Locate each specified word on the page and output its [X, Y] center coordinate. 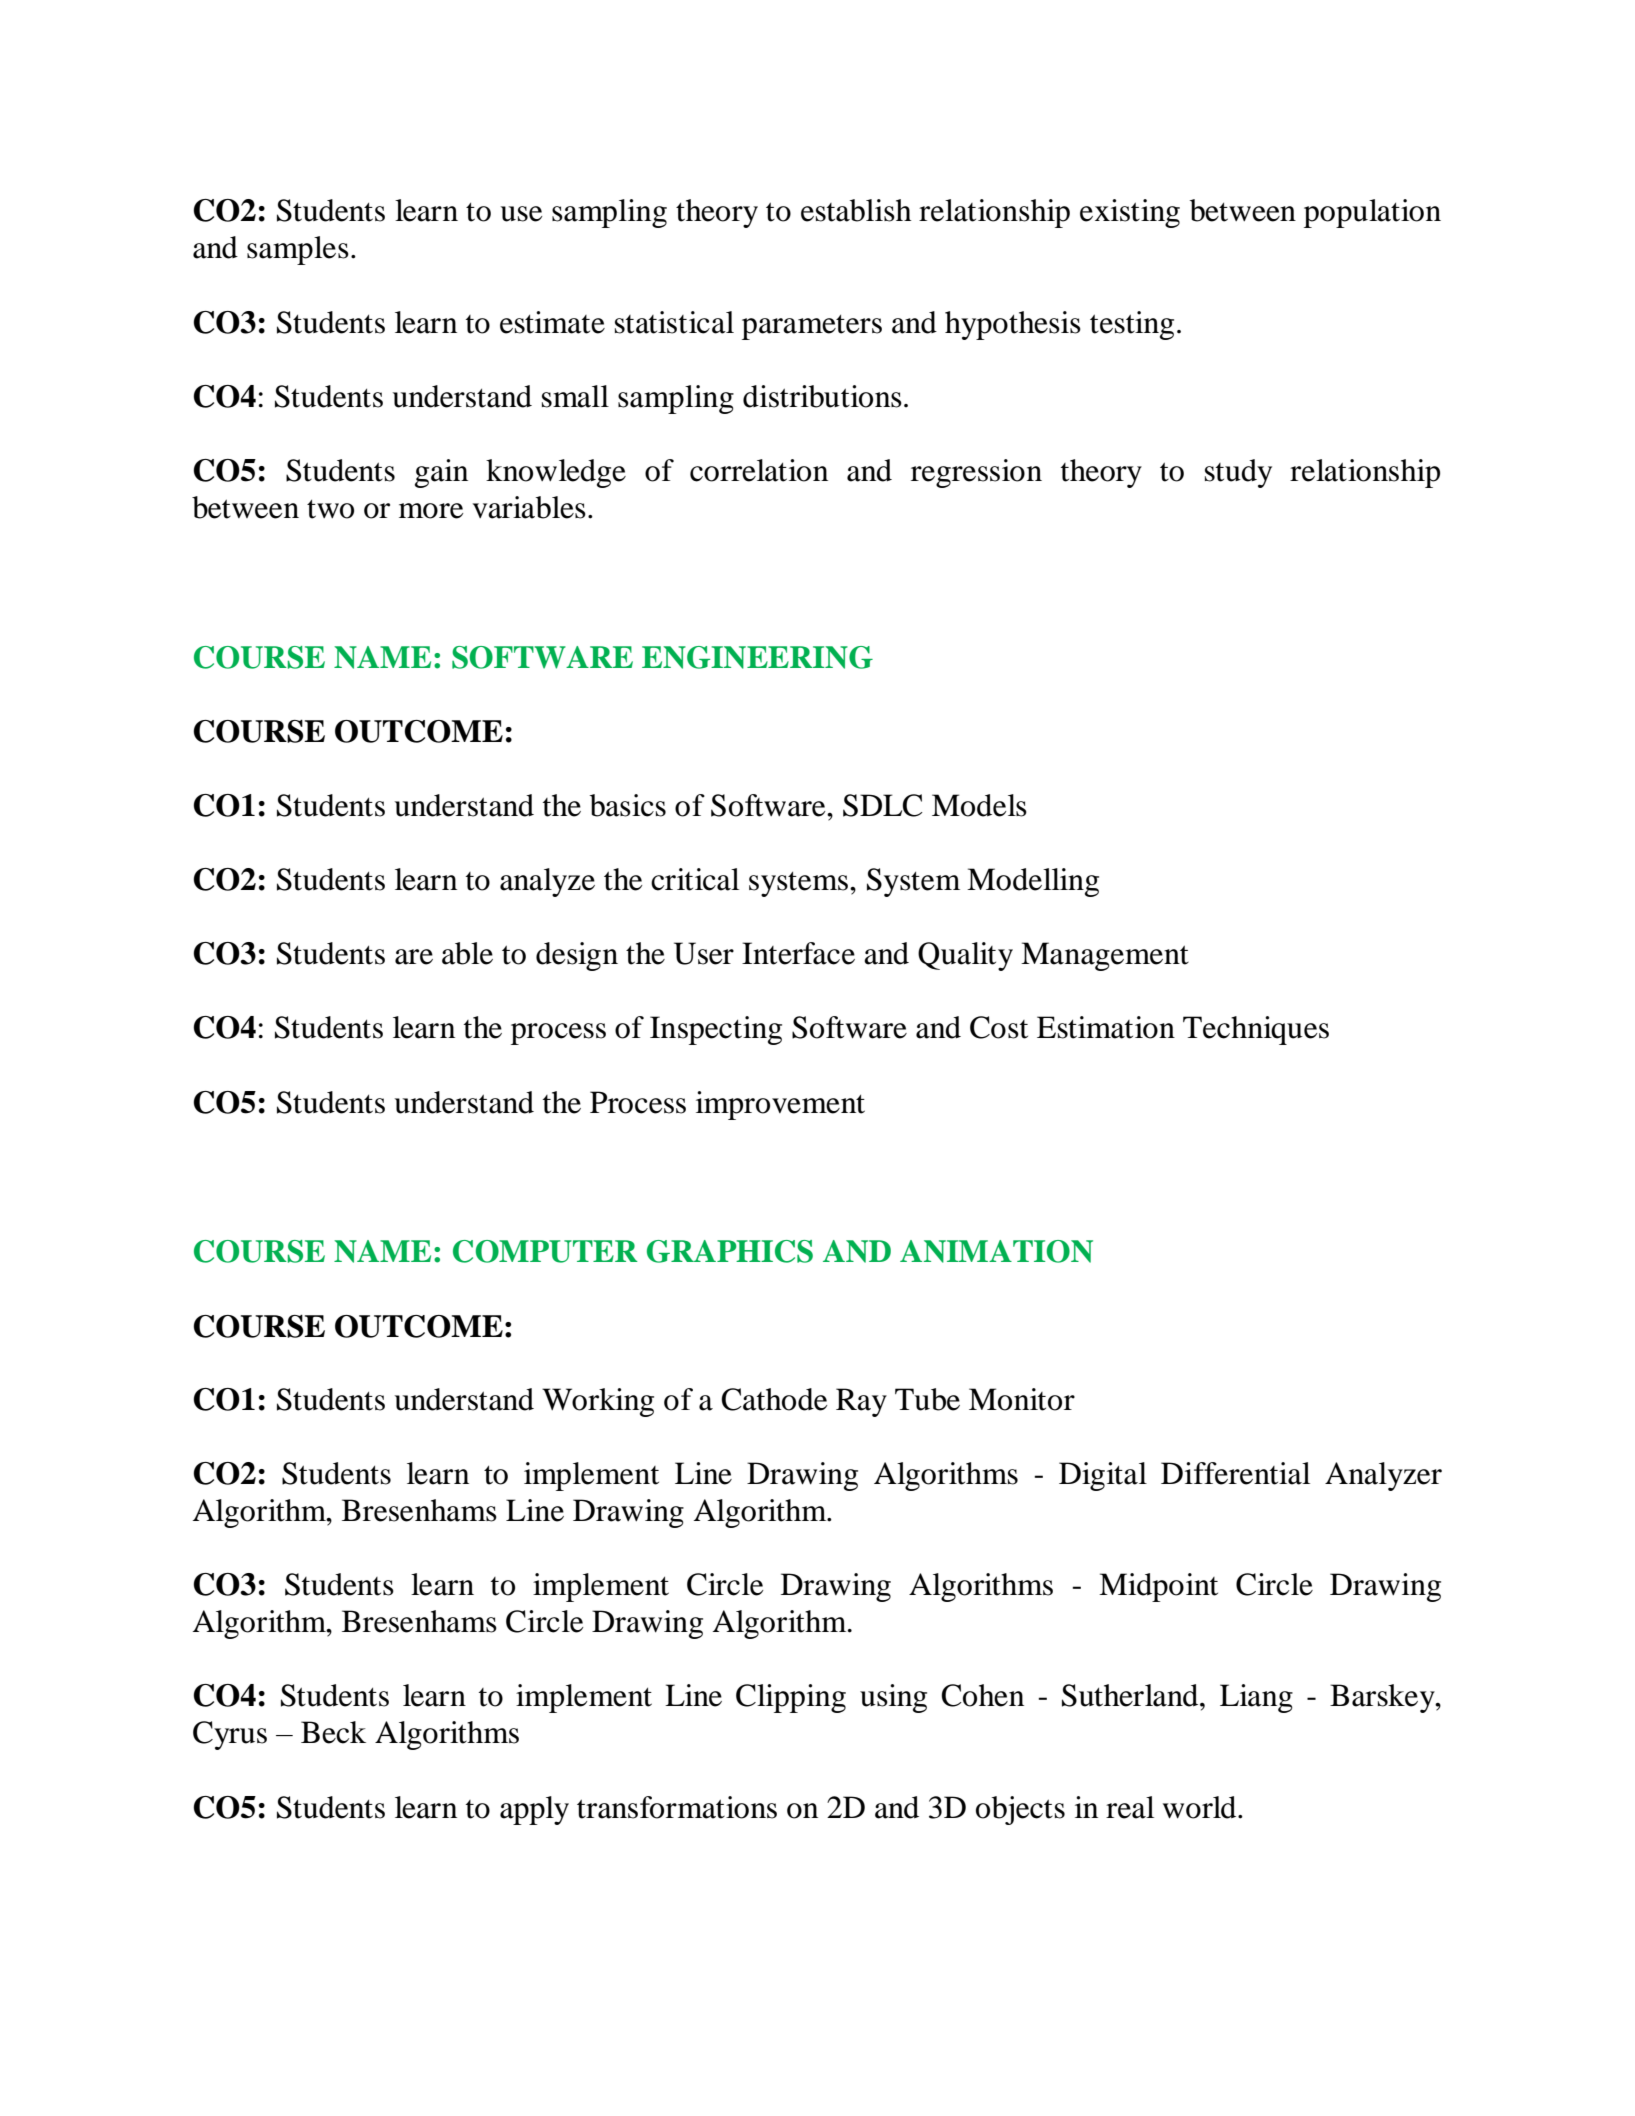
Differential [1235, 1473]
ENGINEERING [757, 657]
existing [1130, 213]
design [577, 956]
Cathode [774, 1399]
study [1238, 473]
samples [298, 250]
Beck [333, 1732]
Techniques [1256, 1030]
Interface [798, 953]
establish [856, 210]
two [330, 509]
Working [598, 1402]
